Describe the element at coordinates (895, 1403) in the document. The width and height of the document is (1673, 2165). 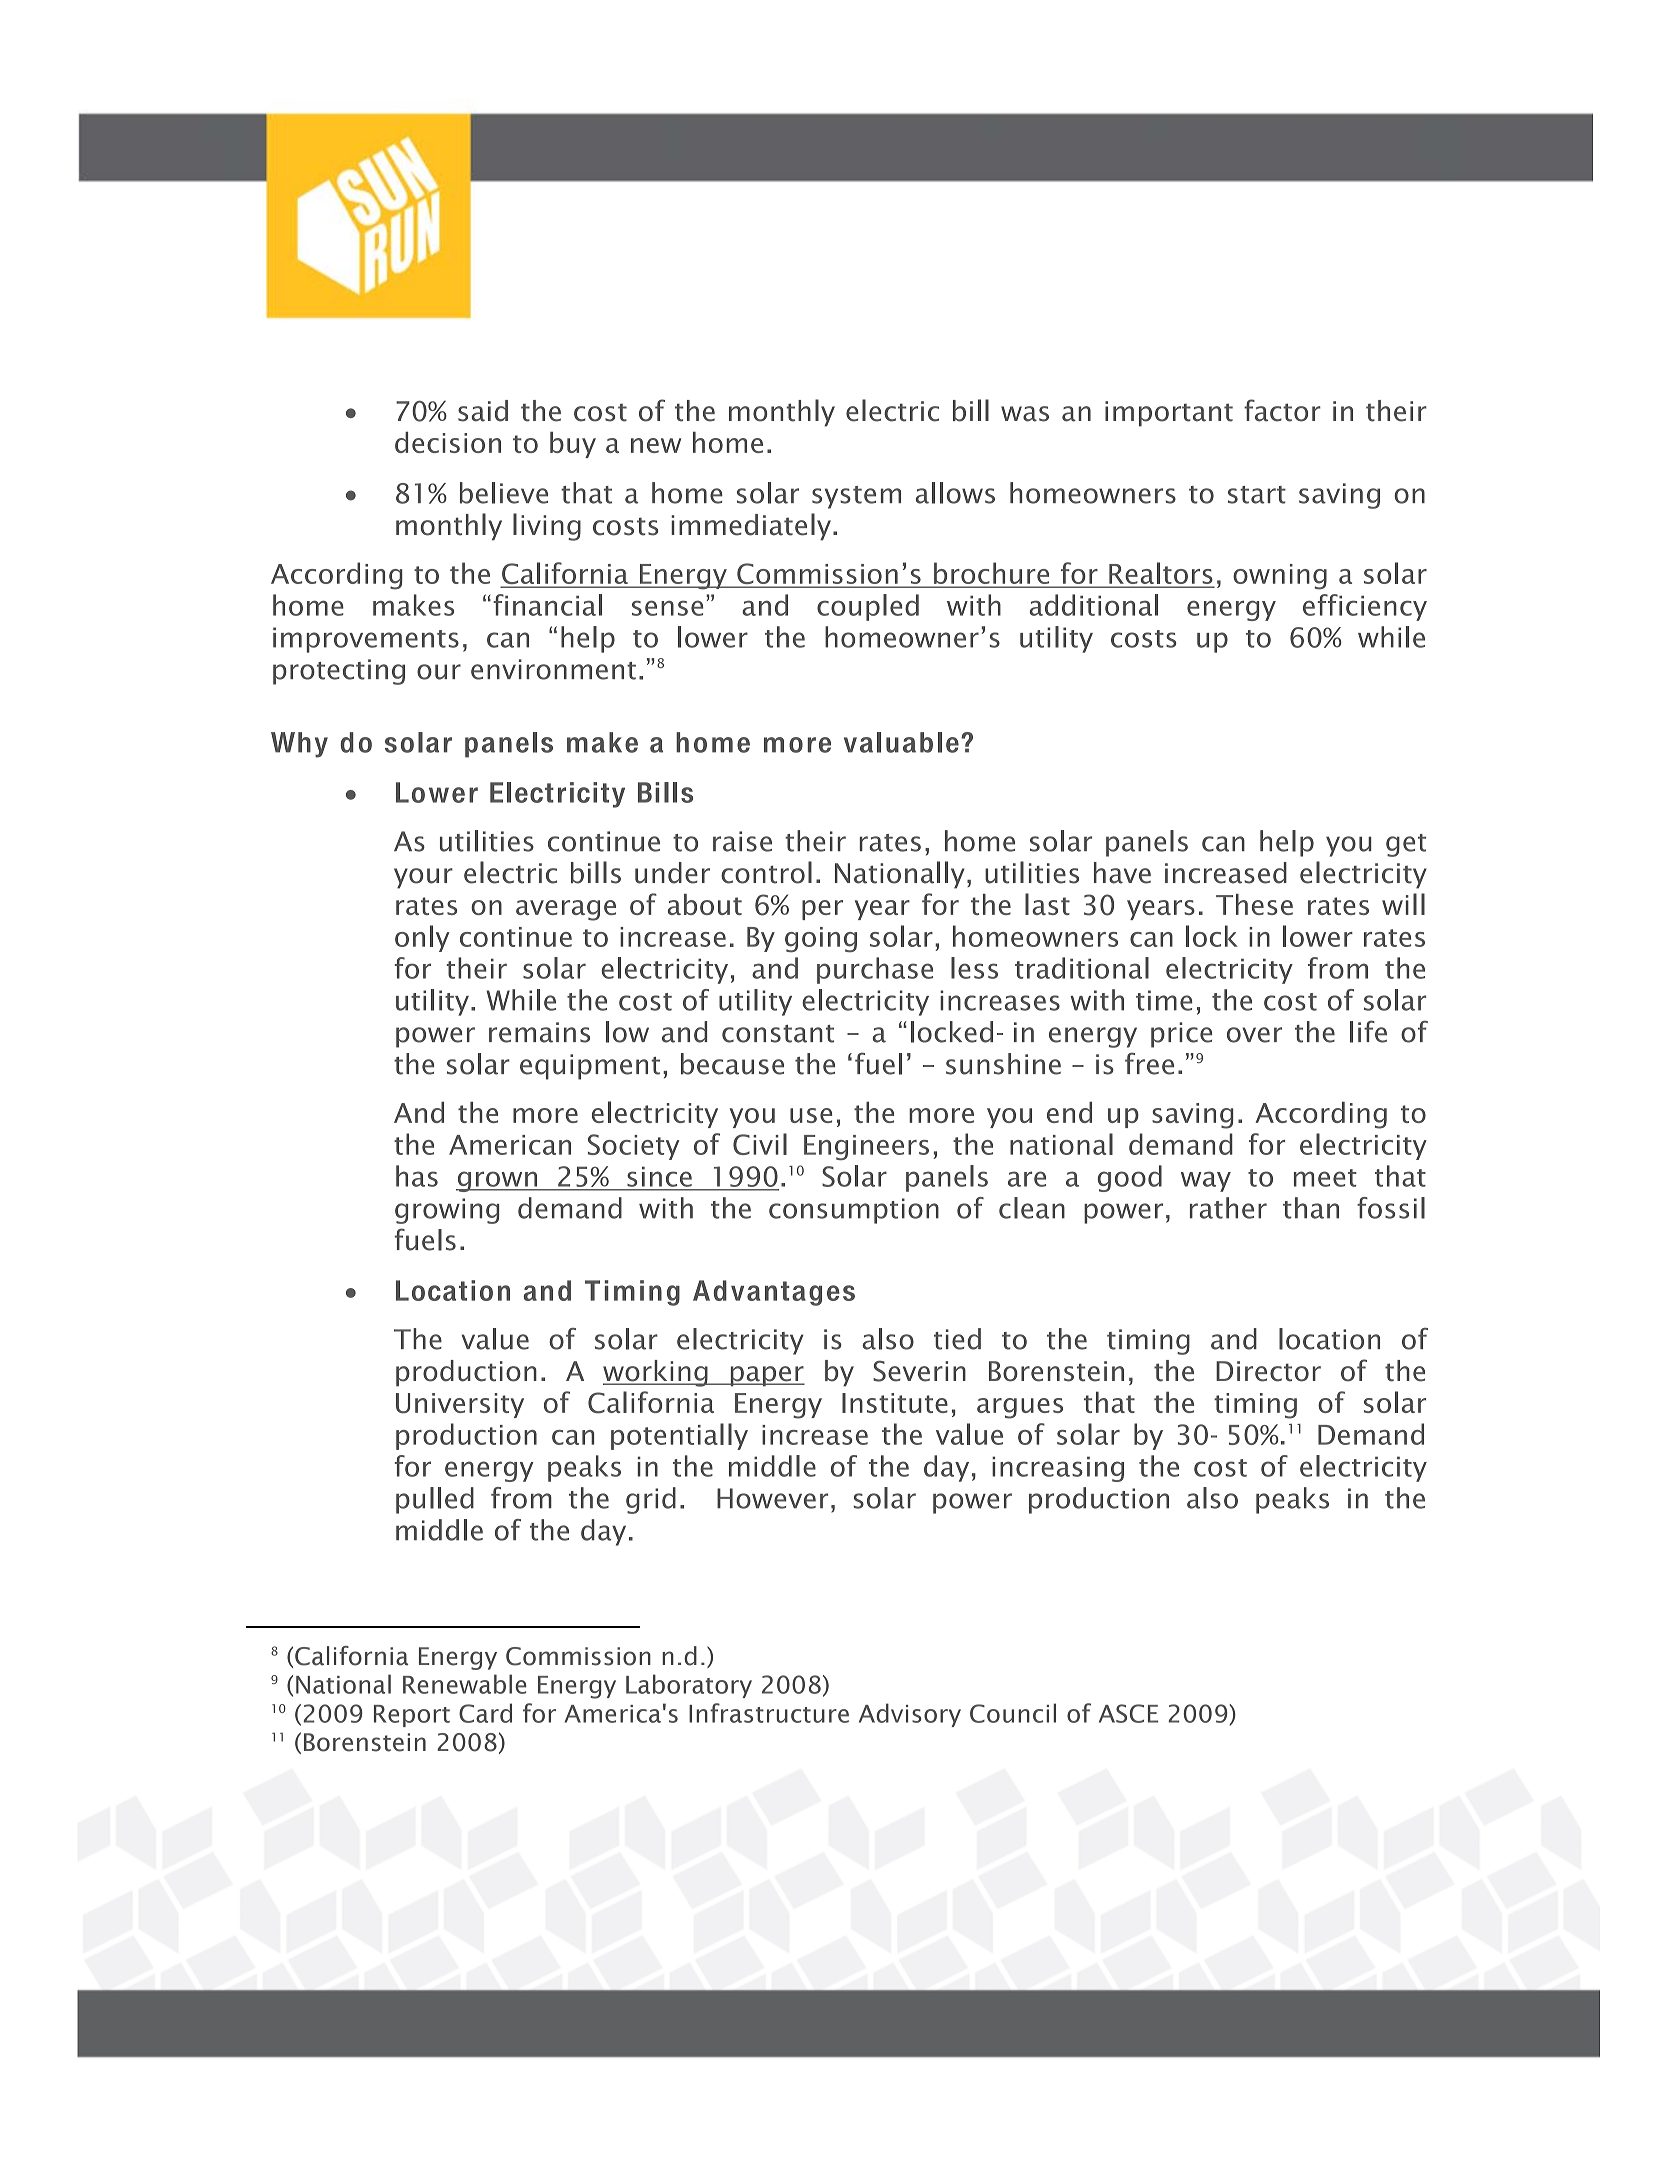
I see `Institute` at that location.
